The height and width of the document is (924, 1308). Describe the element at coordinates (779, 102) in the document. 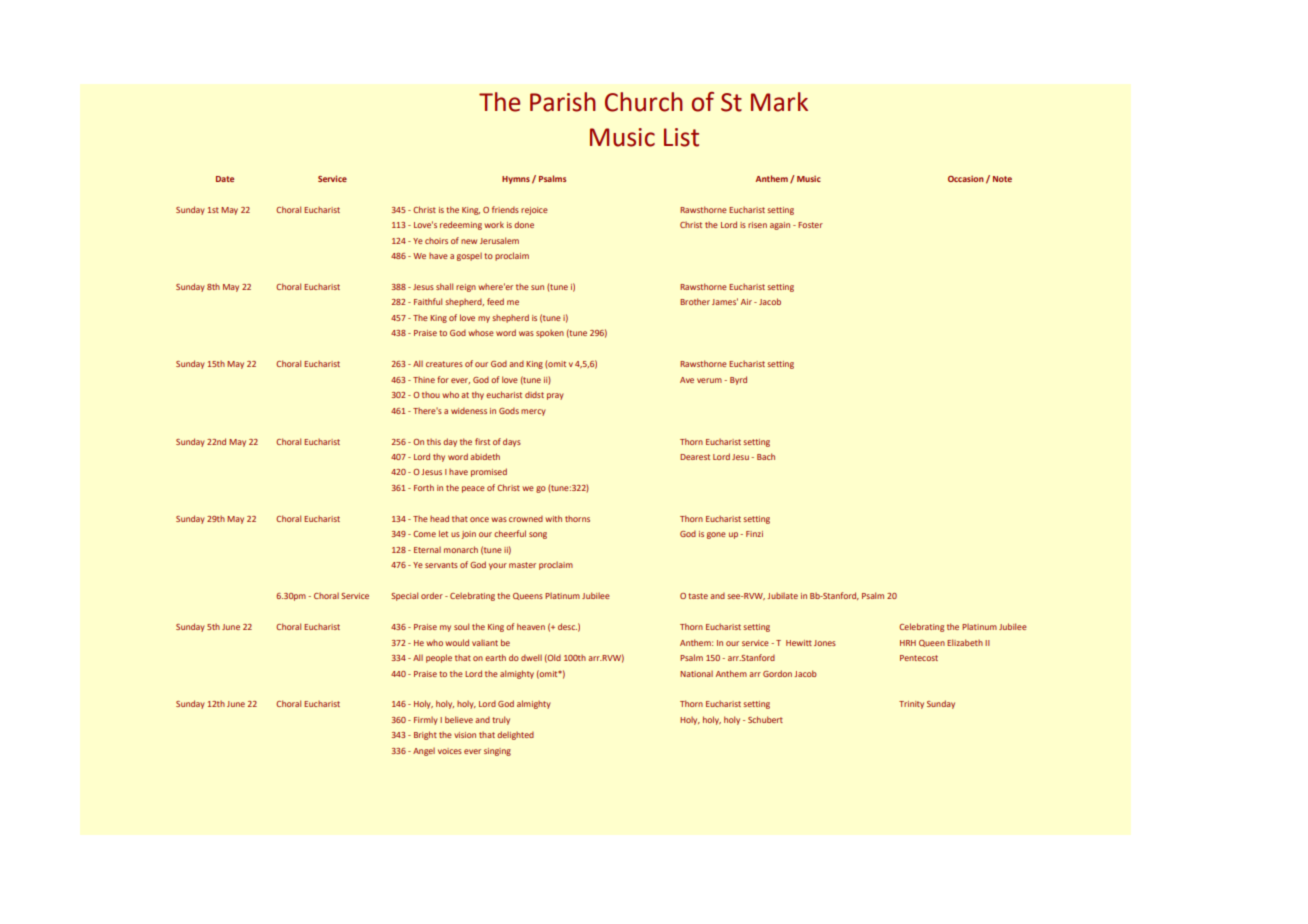

I see `Mark` at that location.
